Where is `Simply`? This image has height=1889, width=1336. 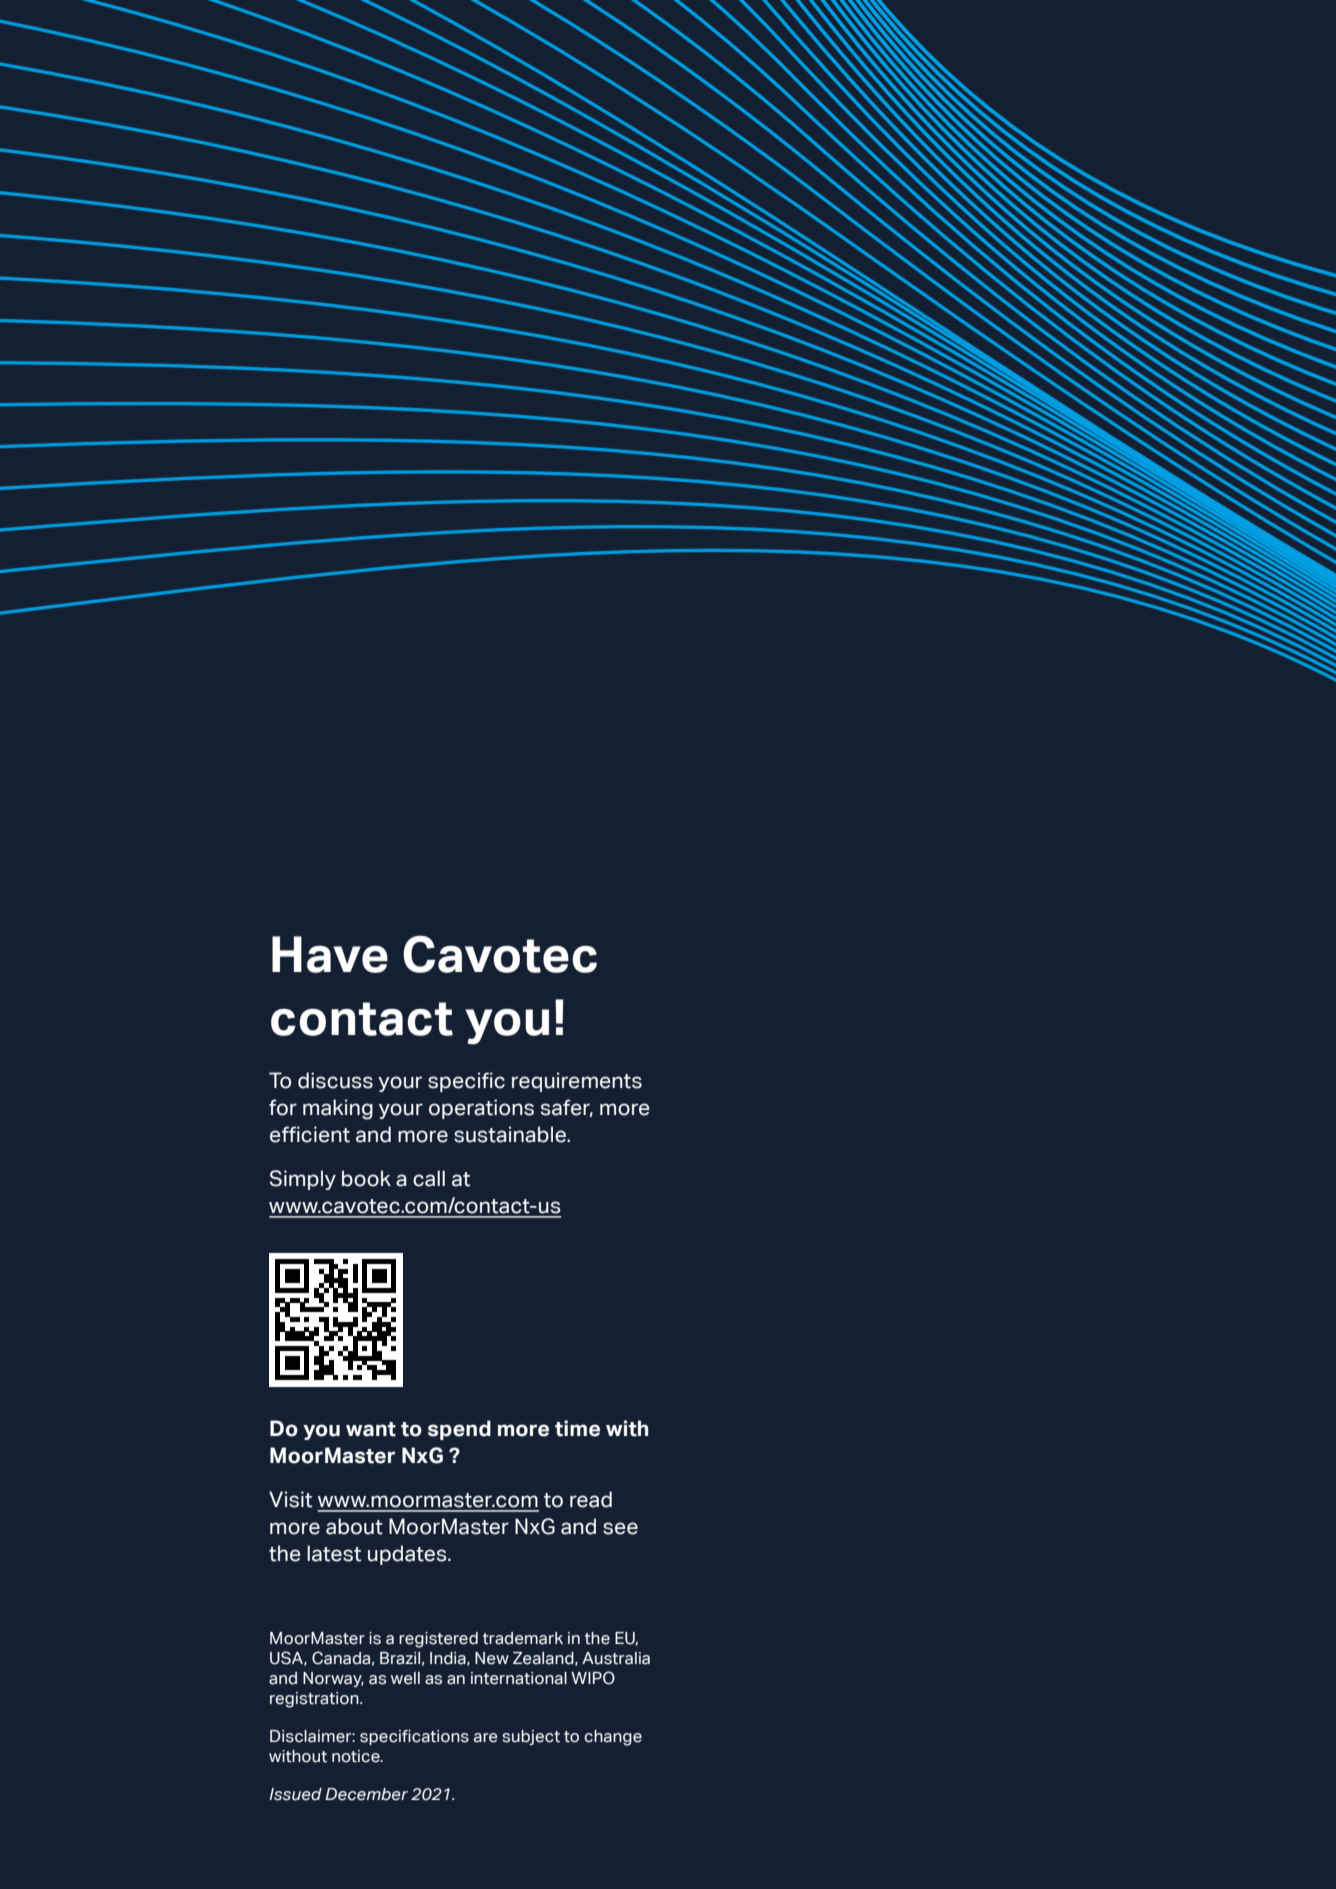
Simply is located at coordinates (303, 1180).
